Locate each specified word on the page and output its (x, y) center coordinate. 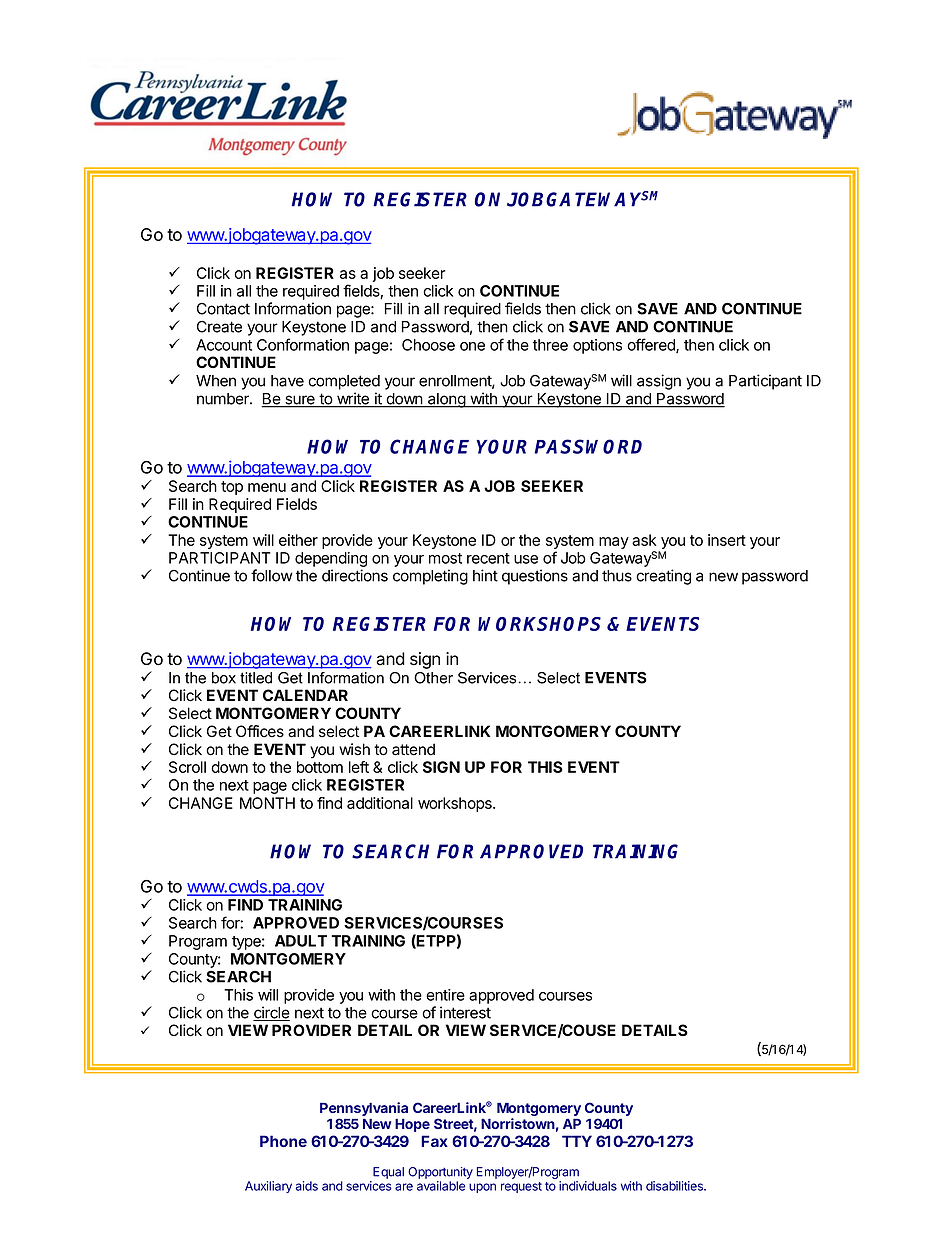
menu (267, 487)
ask (644, 540)
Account (224, 345)
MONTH (267, 803)
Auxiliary (268, 1187)
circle (271, 1013)
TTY (577, 1141)
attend (413, 749)
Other (433, 678)
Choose (428, 345)
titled (256, 678)
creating (663, 577)
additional (380, 803)
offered (652, 345)
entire (445, 995)
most (445, 558)
